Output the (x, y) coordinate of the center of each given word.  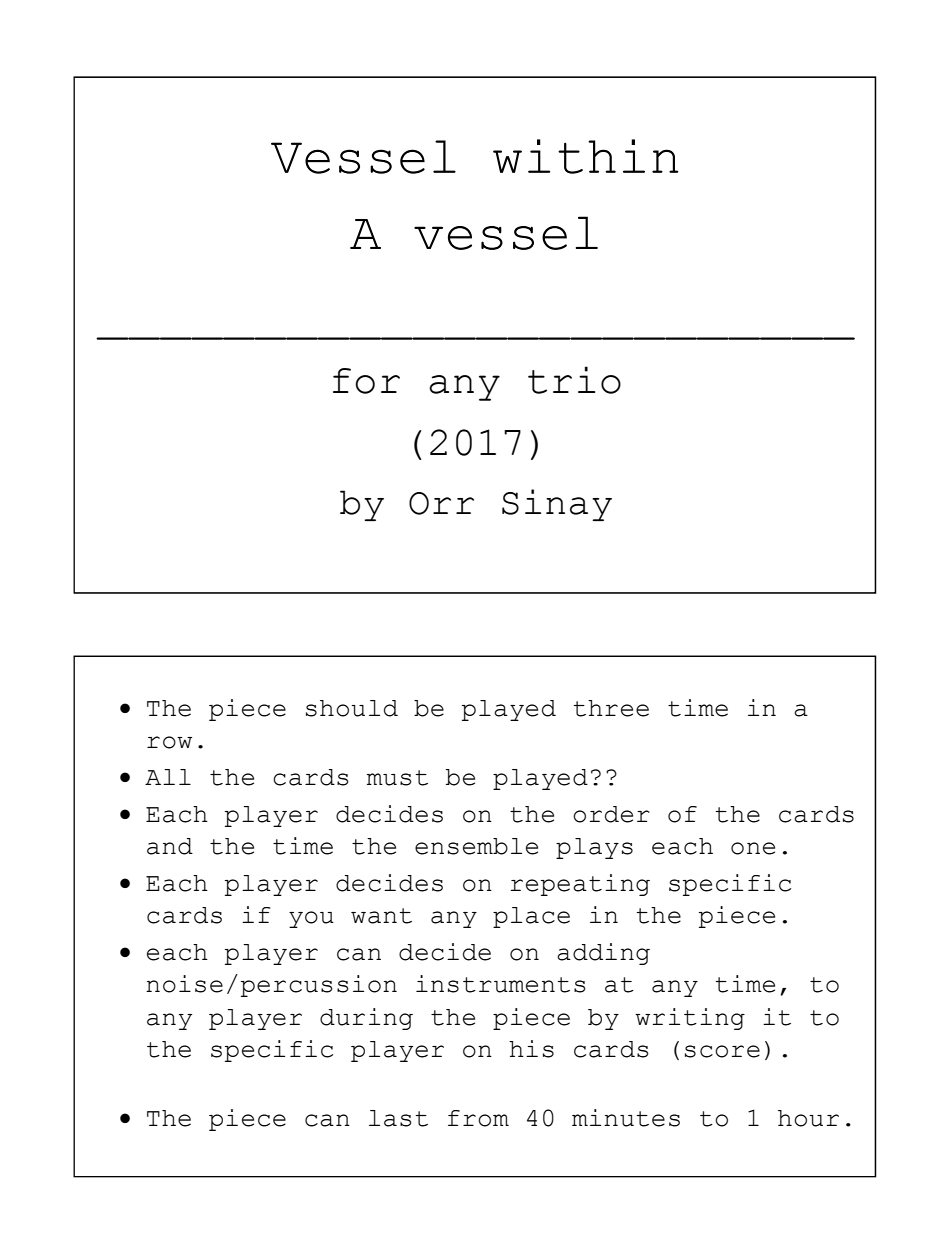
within (585, 156)
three (611, 708)
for (366, 381)
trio (574, 380)
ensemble (476, 846)
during (366, 1019)
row (169, 742)
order (611, 814)
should (352, 708)
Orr (441, 503)
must (397, 778)
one (753, 848)
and (170, 846)
